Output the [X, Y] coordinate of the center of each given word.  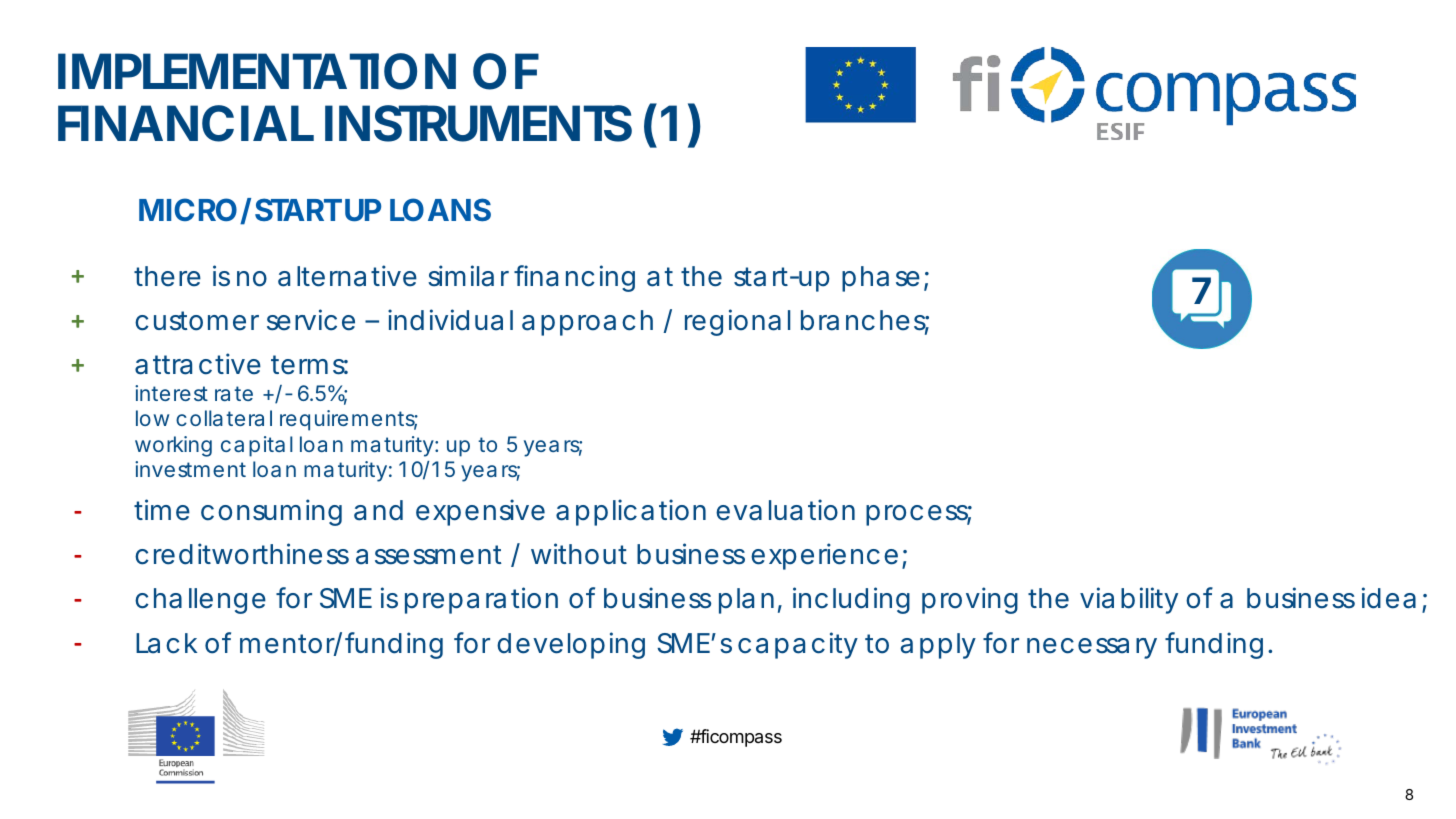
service [311, 320]
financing [574, 278]
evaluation [785, 510]
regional [737, 322]
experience [824, 556]
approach [587, 323]
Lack [166, 643]
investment [190, 469]
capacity [798, 645]
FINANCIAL [186, 123]
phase [881, 279]
